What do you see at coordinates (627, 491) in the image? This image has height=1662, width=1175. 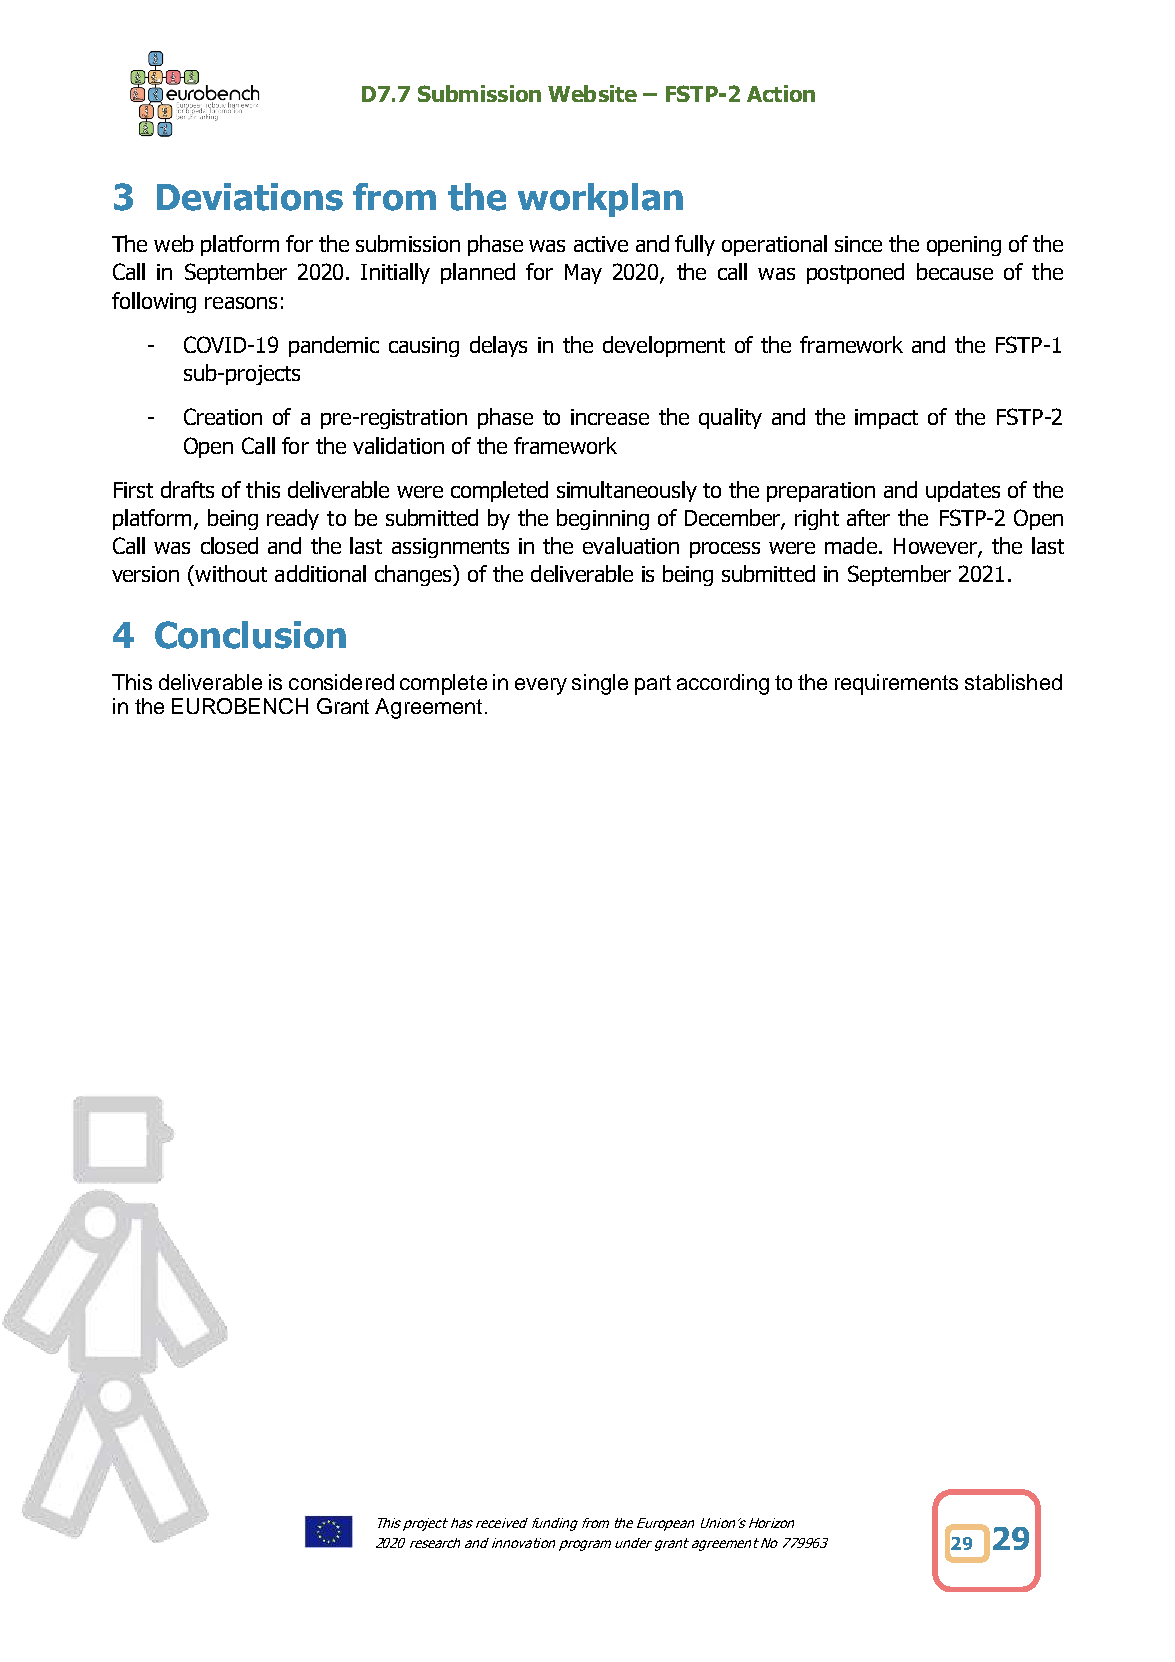 I see `simultaneously` at bounding box center [627, 491].
